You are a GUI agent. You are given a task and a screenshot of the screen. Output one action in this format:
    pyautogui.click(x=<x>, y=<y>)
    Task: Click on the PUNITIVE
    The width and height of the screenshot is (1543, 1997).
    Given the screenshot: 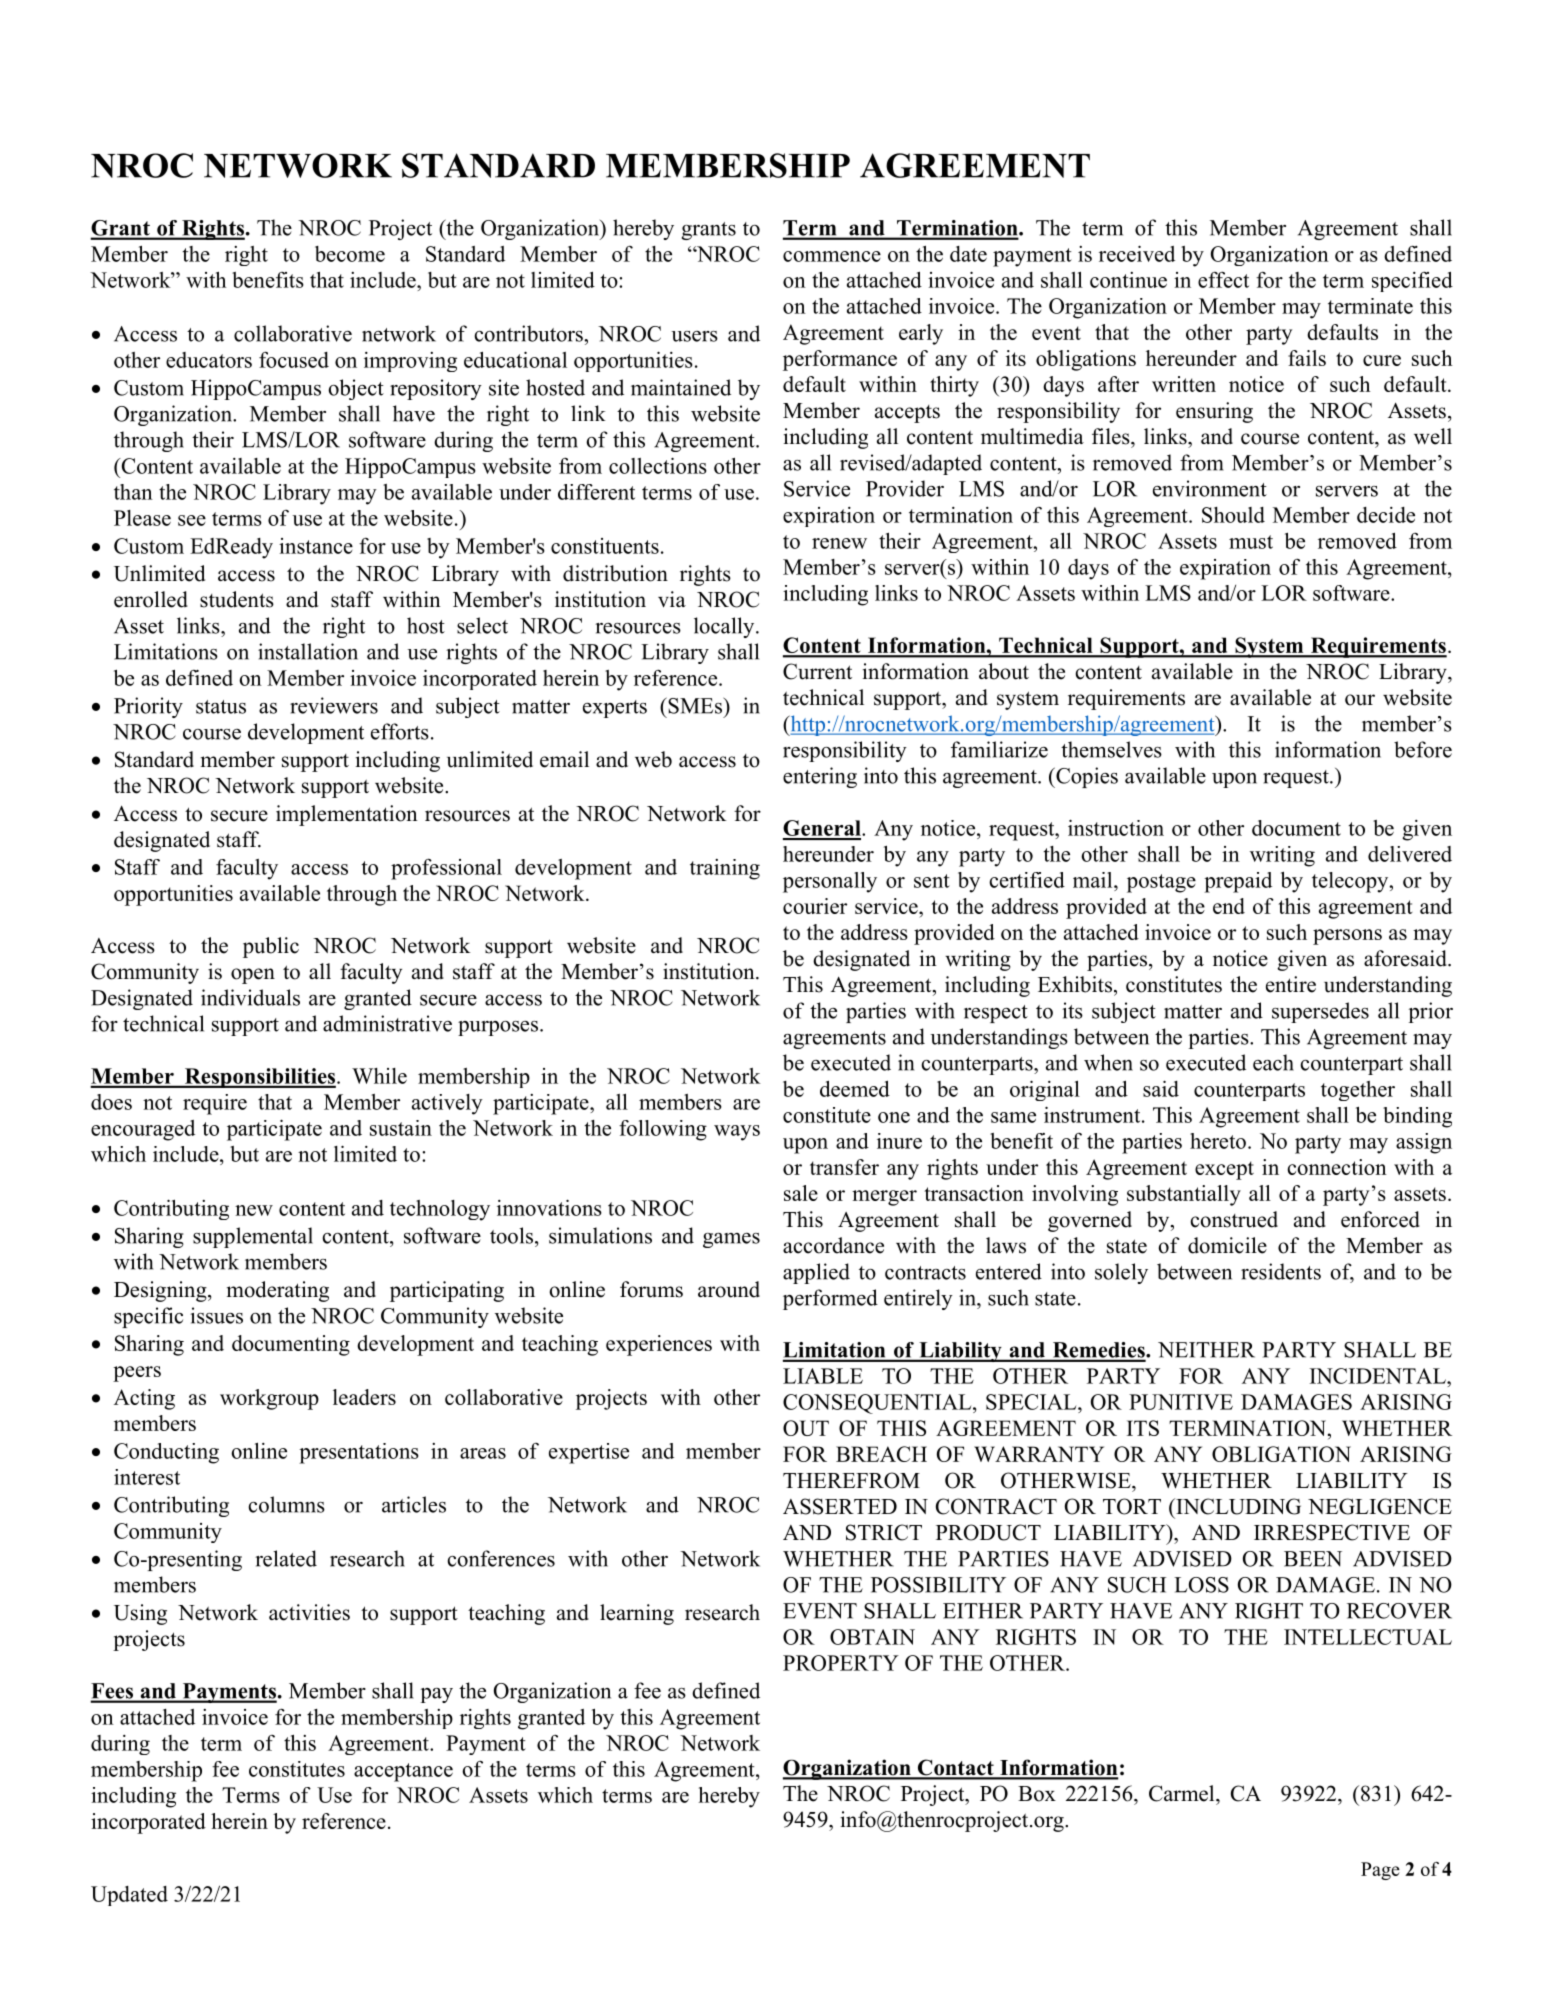 What is the action you would take?
    pyautogui.click(x=1181, y=1402)
